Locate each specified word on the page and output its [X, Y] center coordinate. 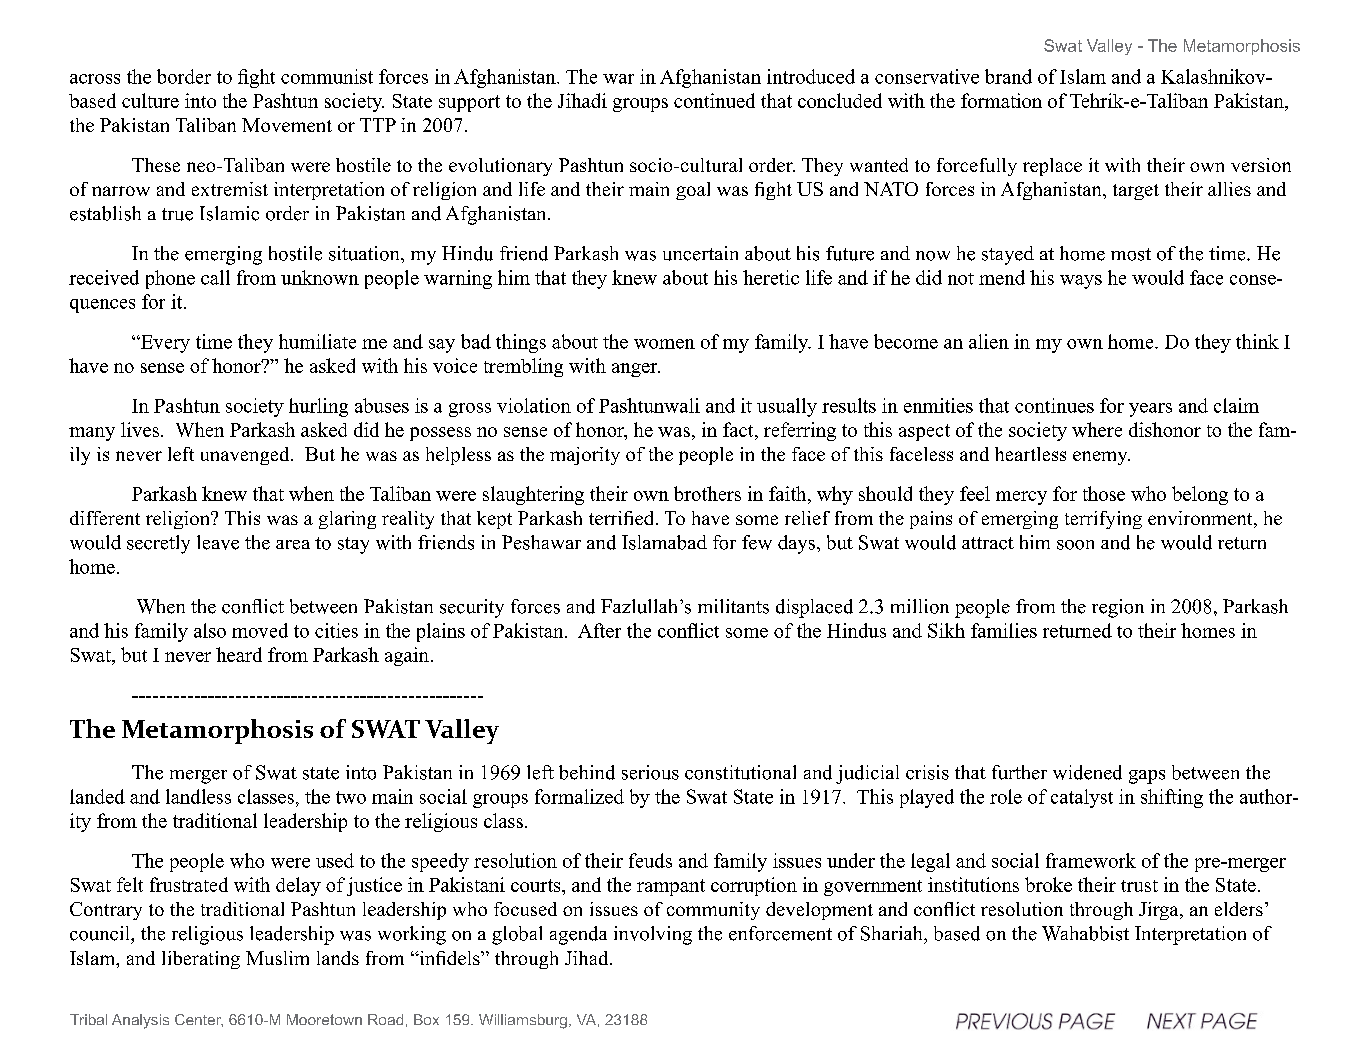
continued [714, 100]
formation [1001, 100]
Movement [287, 125]
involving [653, 935]
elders [1239, 909]
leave [218, 542]
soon [1075, 545]
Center [199, 1020]
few [757, 542]
